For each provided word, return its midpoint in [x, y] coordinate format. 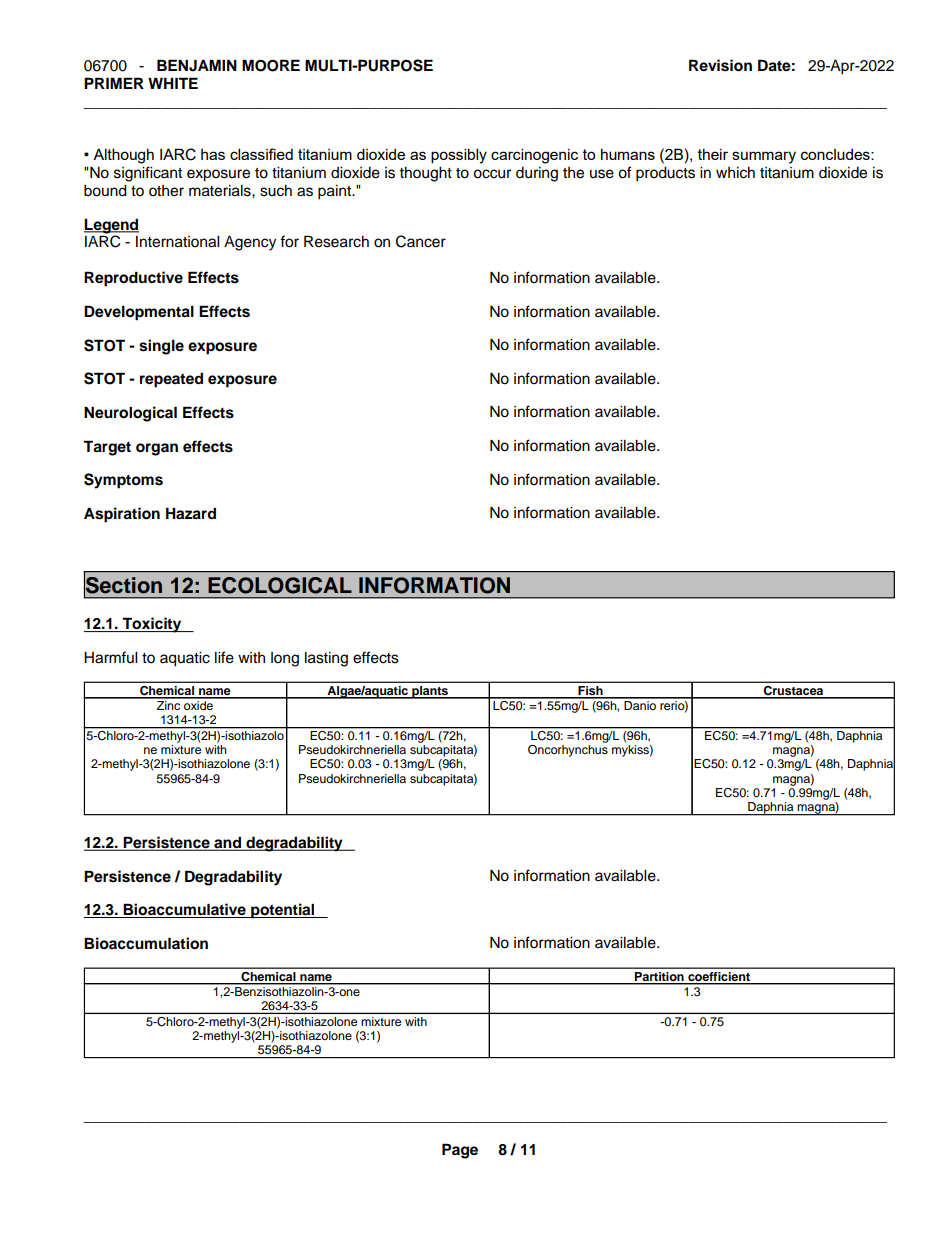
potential [283, 911]
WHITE [173, 83]
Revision [720, 65]
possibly [459, 156]
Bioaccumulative [184, 910]
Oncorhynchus [568, 749]
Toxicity [152, 625]
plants [430, 692]
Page [460, 1151]
